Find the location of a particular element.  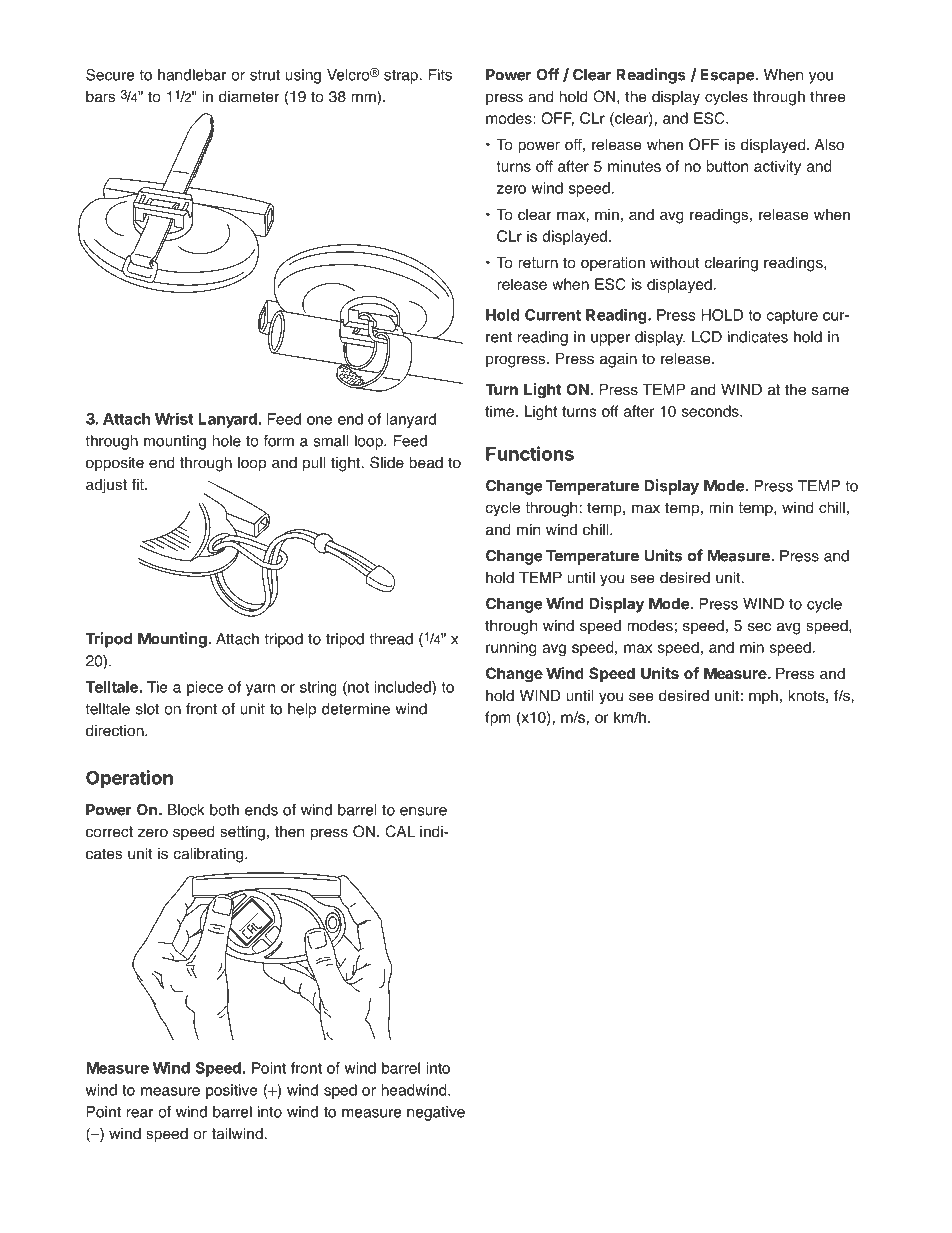

negative is located at coordinates (436, 1113).
